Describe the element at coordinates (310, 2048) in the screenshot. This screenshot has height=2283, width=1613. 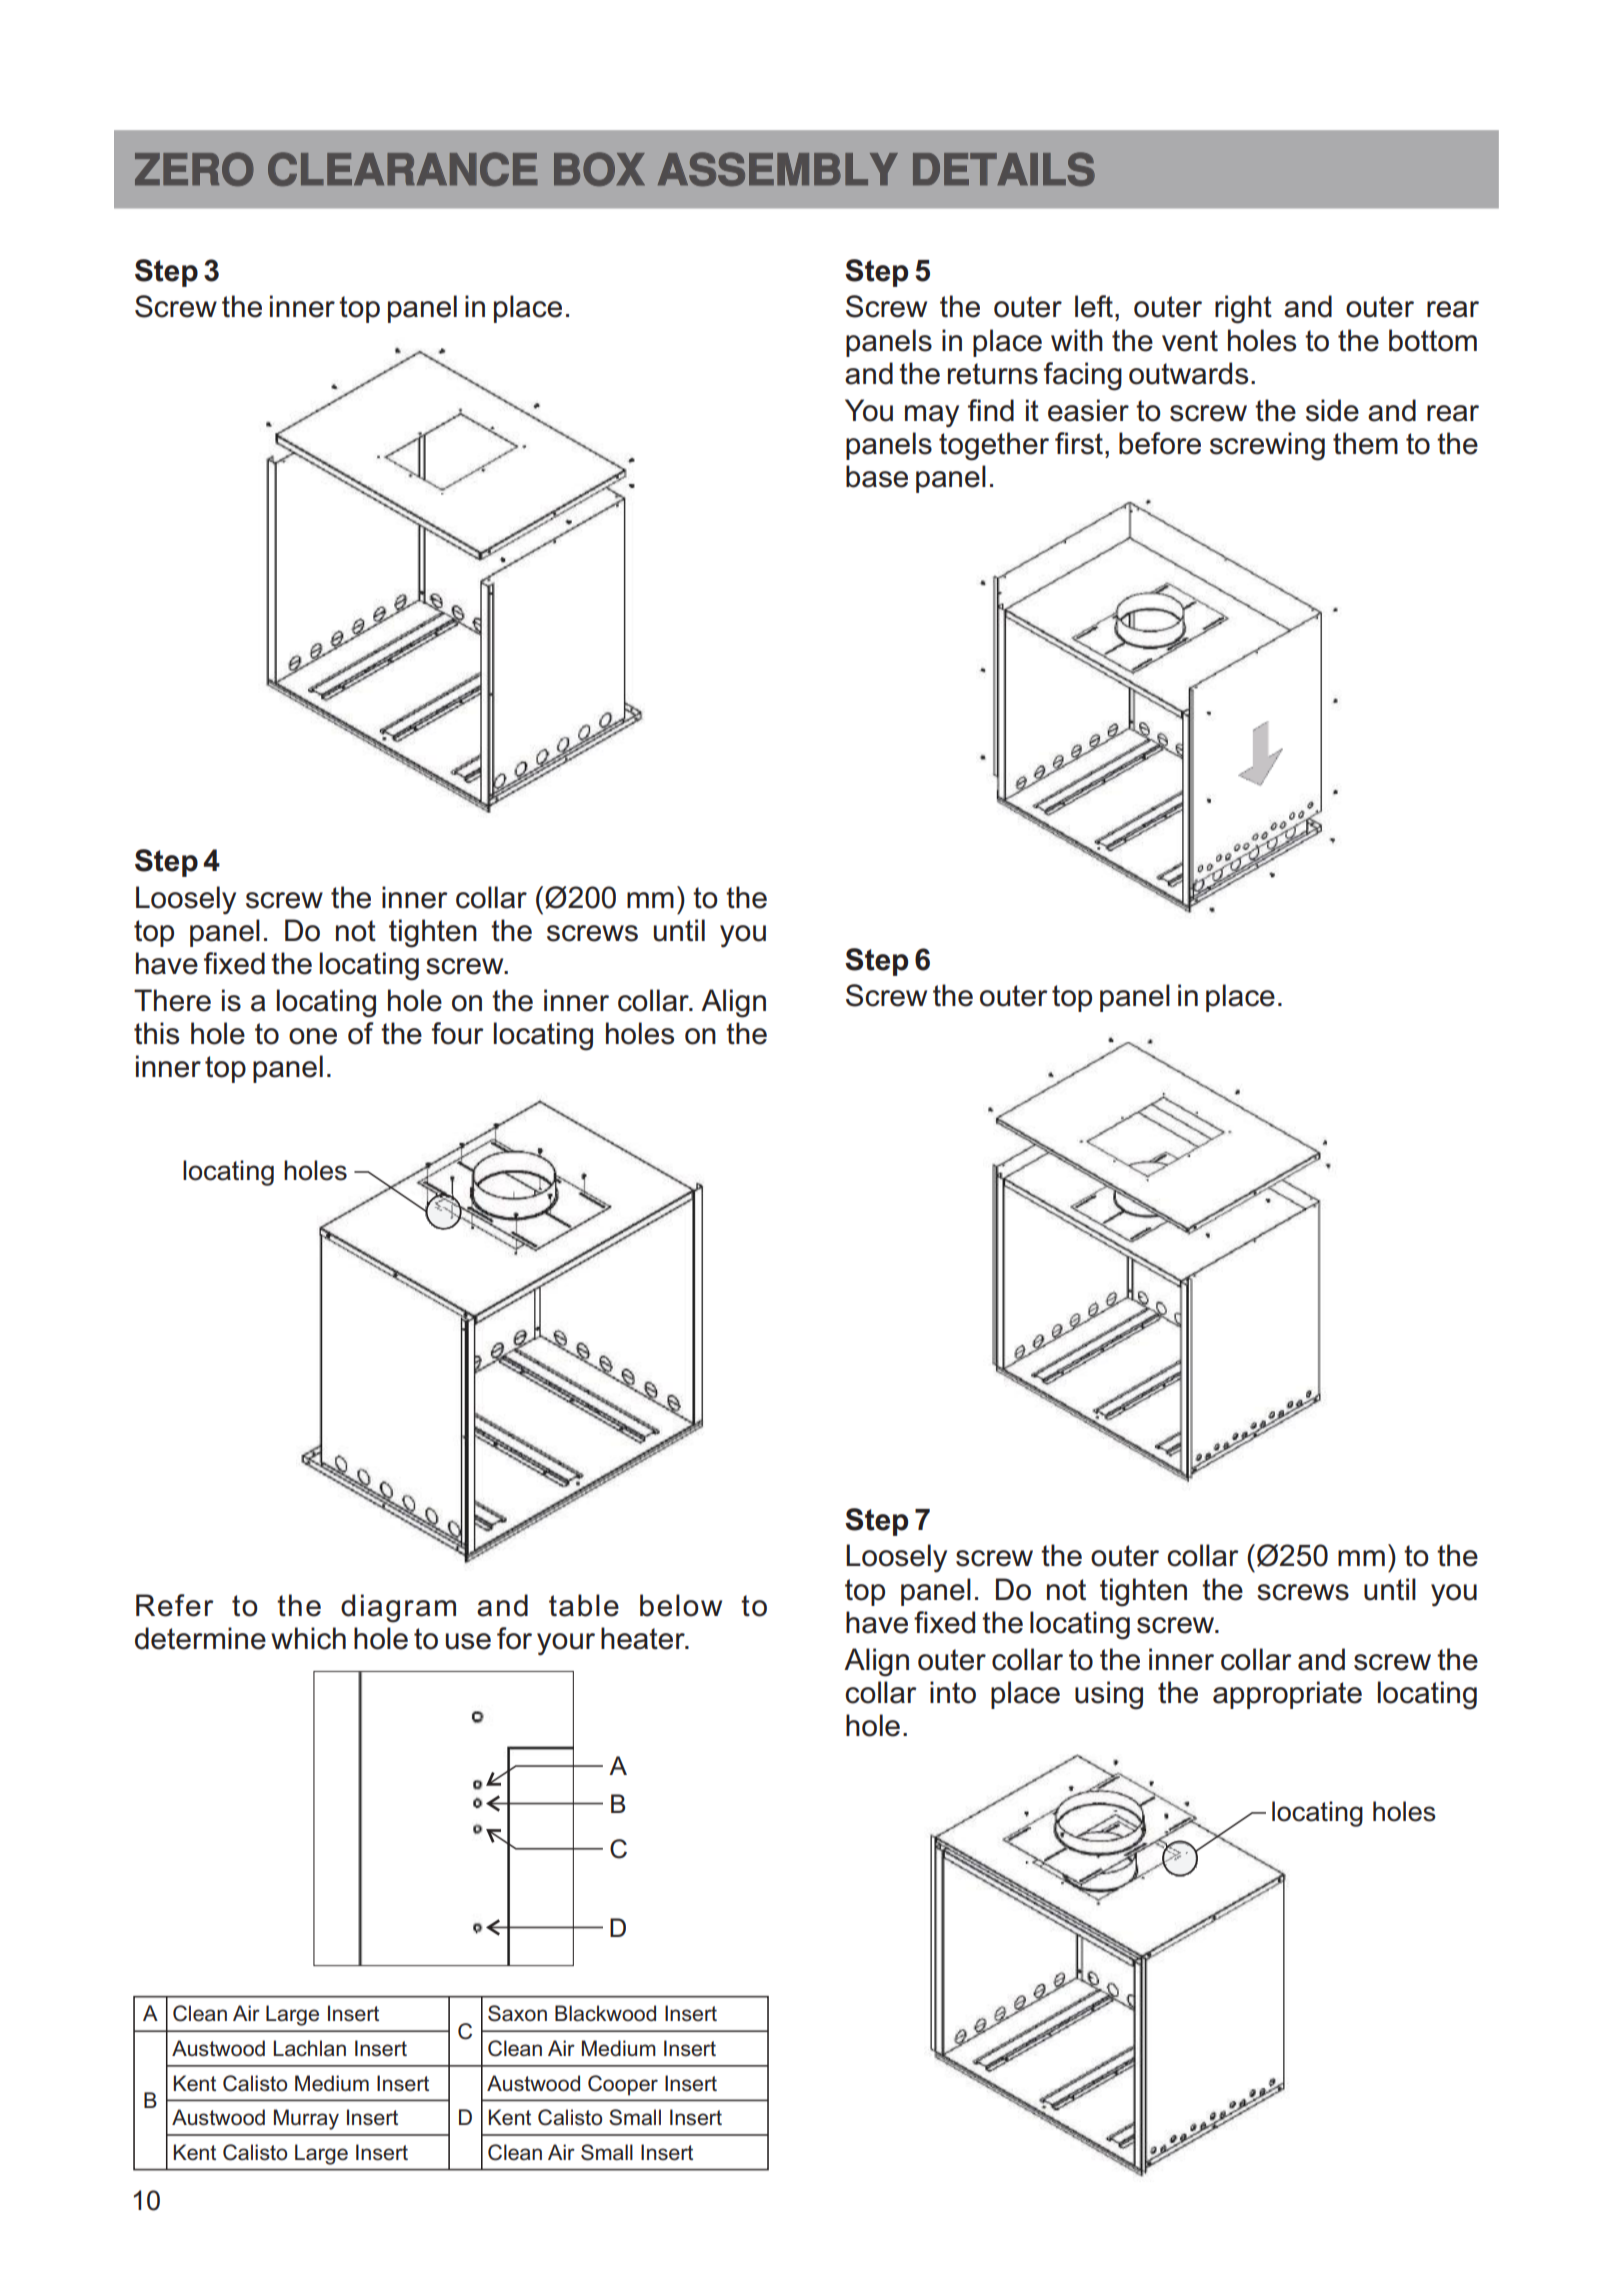
I see `Lachlan` at that location.
